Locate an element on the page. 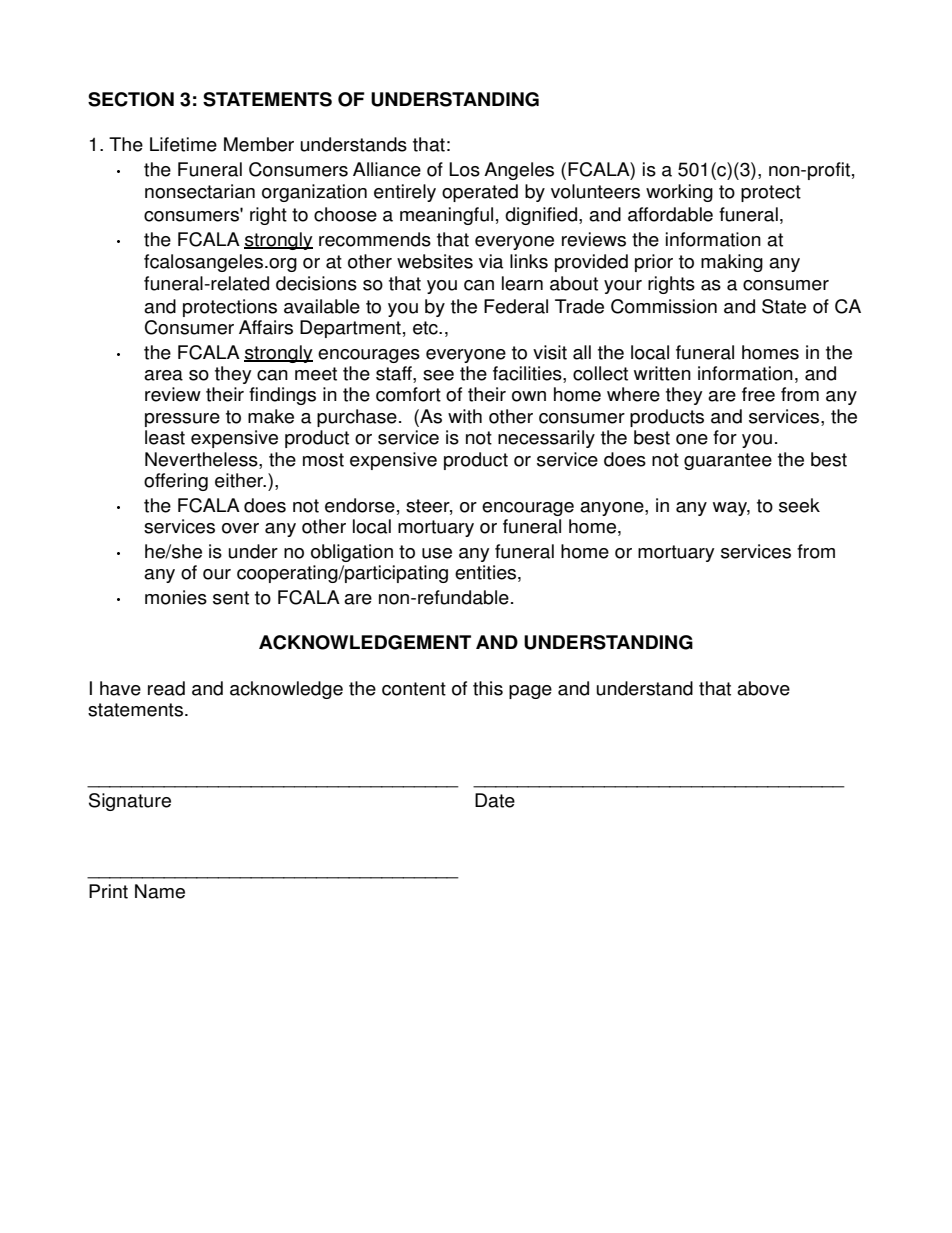 The width and height of the page is (952, 1233). Lifetime is located at coordinates (183, 144).
